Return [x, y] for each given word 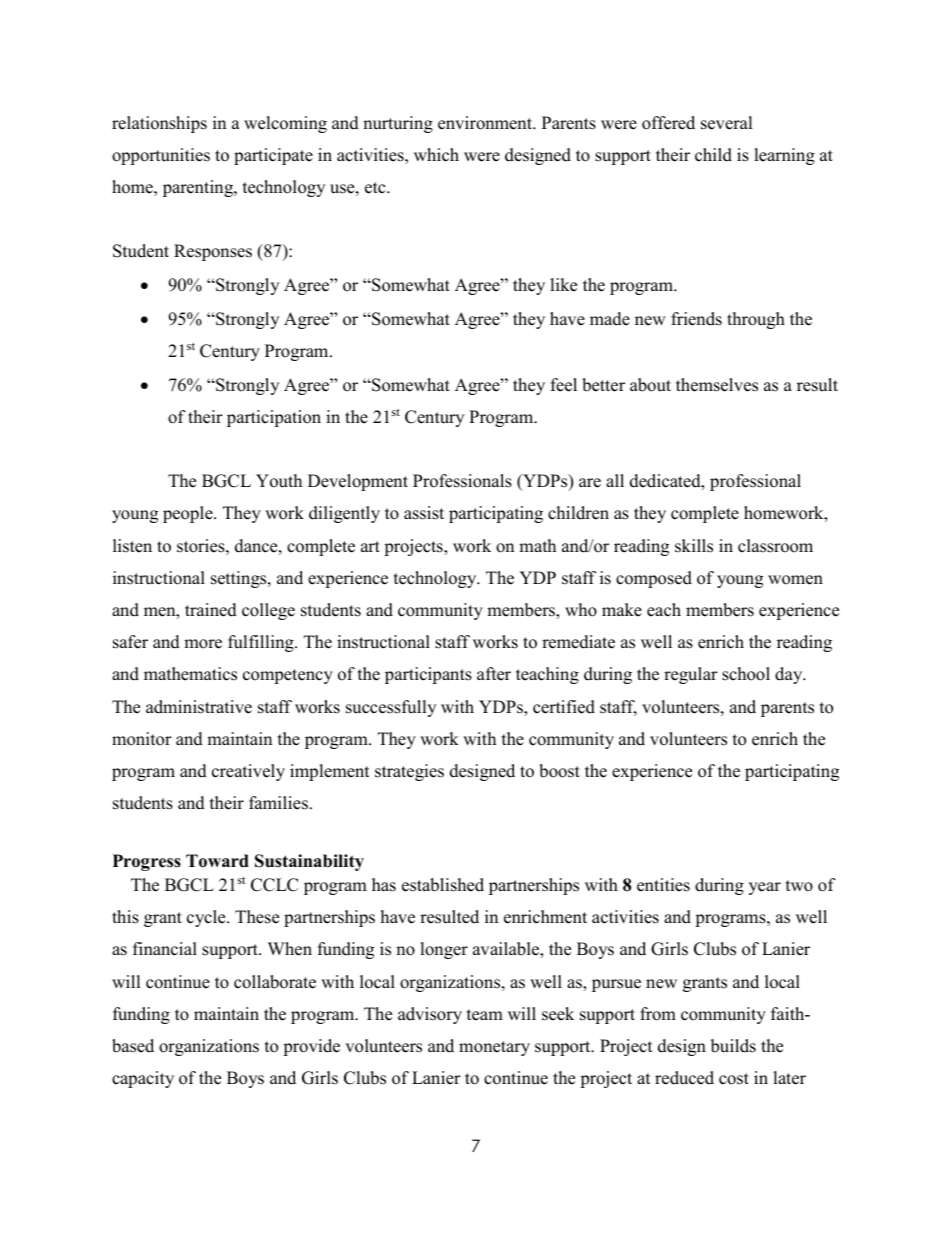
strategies [409, 772]
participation [274, 418]
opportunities [161, 156]
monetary [494, 1048]
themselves [717, 385]
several [727, 123]
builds [733, 1046]
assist [424, 513]
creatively [248, 772]
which [436, 155]
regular [691, 675]
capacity [143, 1079]
